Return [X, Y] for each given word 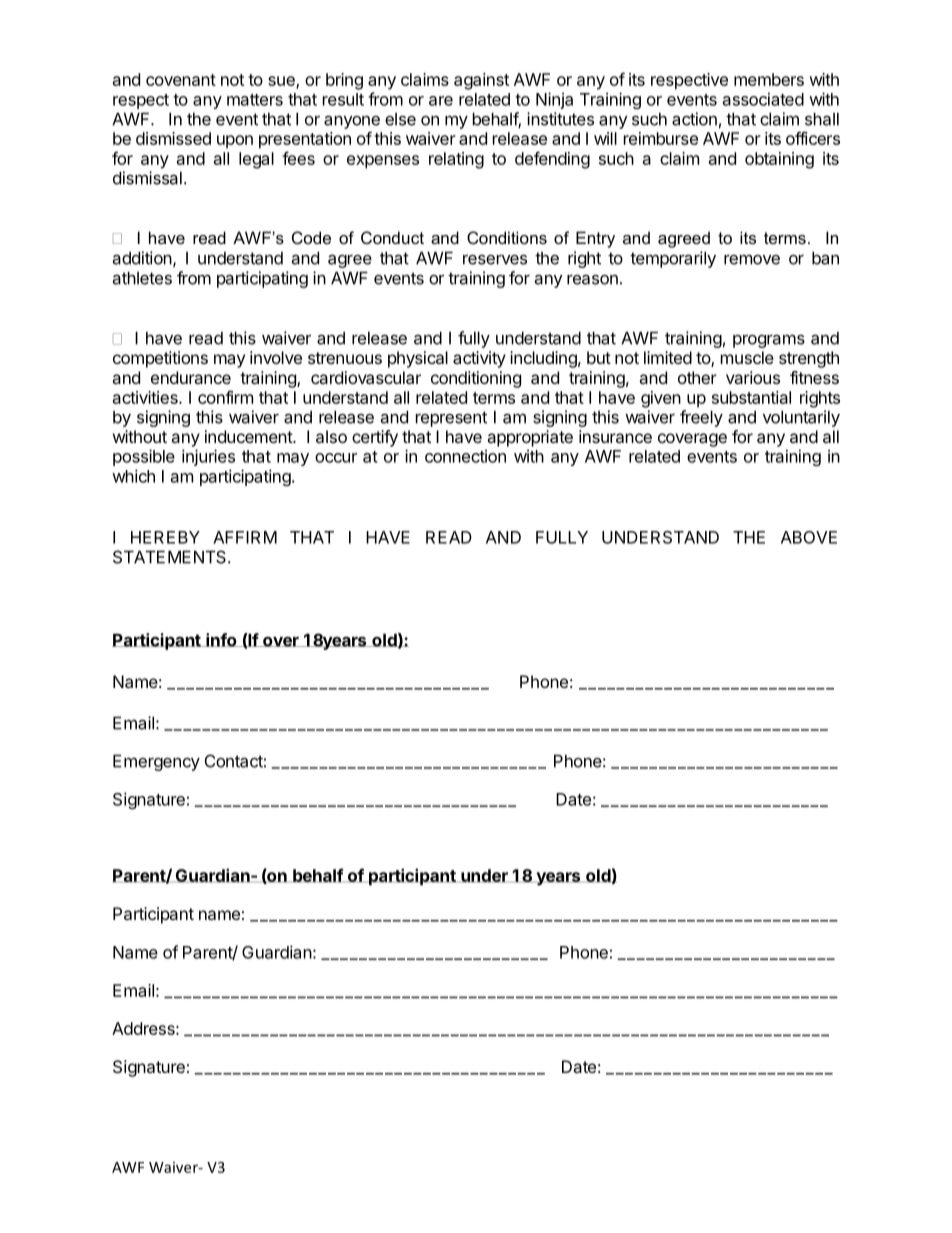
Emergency [156, 762]
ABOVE [809, 537]
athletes [142, 278]
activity [479, 359]
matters [255, 100]
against [481, 81]
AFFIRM [245, 537]
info [221, 640]
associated [763, 99]
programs [769, 341]
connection [465, 456]
